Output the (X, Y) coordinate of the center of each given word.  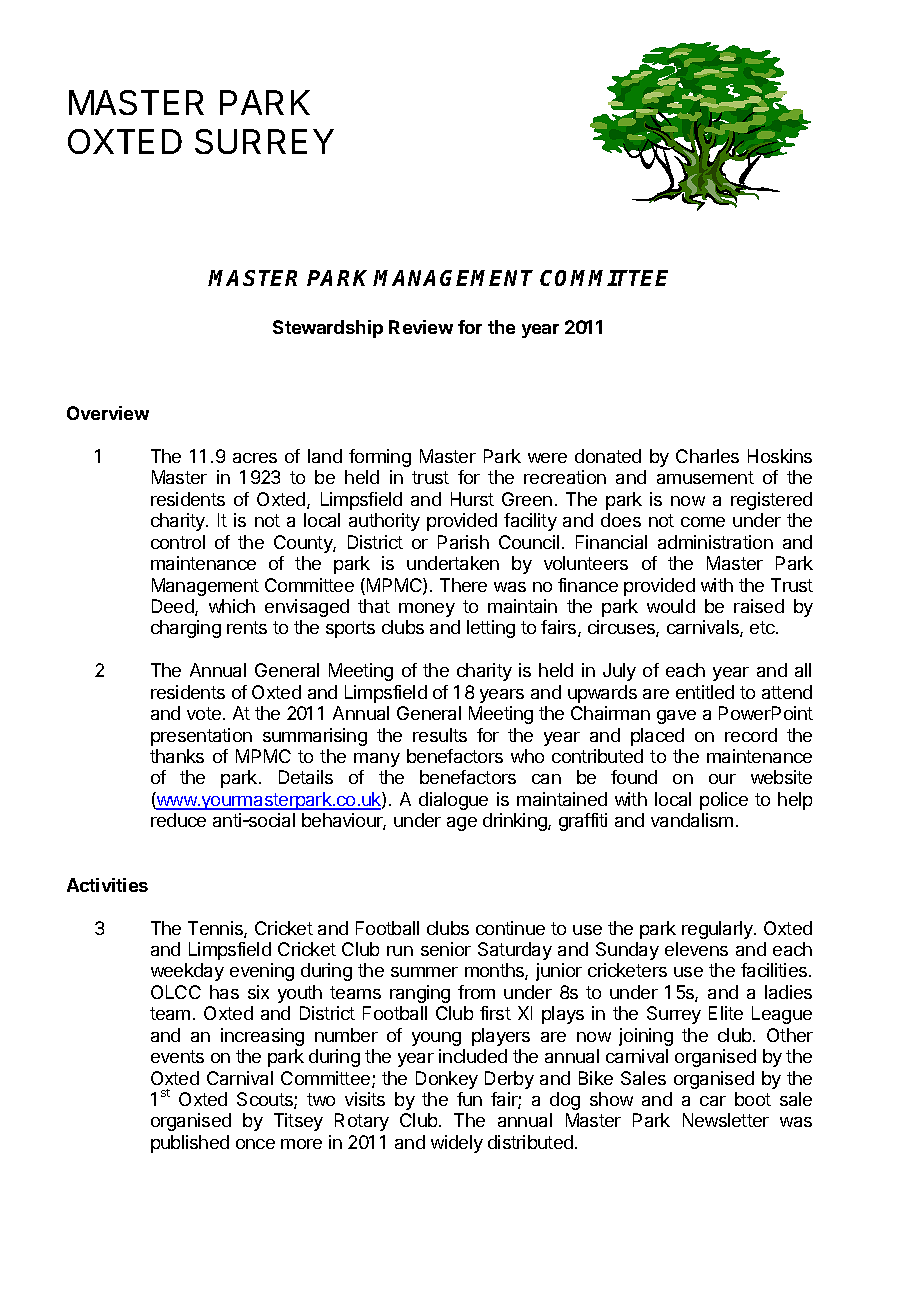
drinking (516, 822)
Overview (108, 413)
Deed (174, 607)
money (427, 610)
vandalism (692, 820)
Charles (707, 456)
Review (421, 327)
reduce (178, 820)
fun (469, 1099)
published (190, 1144)
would (671, 606)
